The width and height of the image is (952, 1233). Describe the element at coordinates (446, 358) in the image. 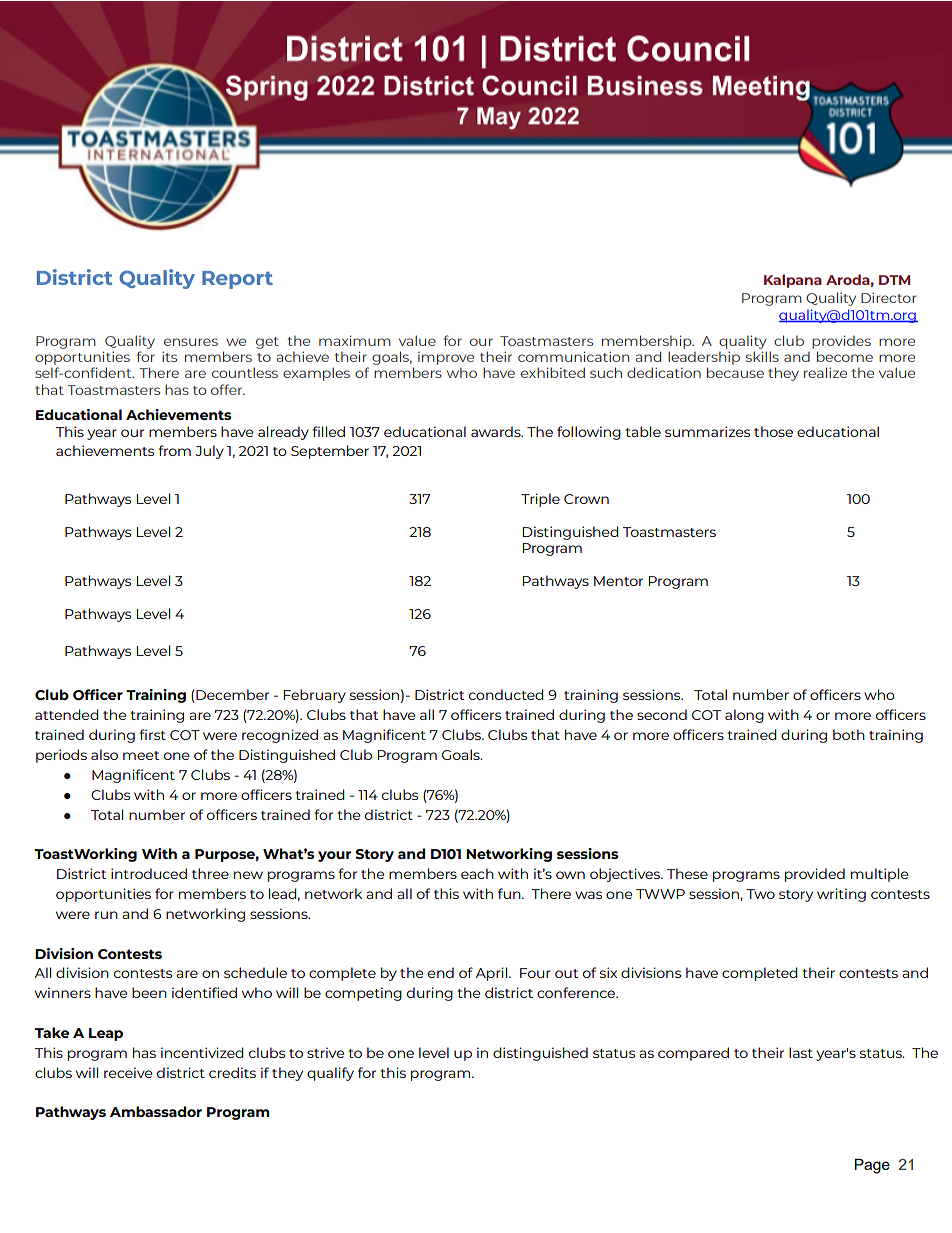

I see `improve` at that location.
